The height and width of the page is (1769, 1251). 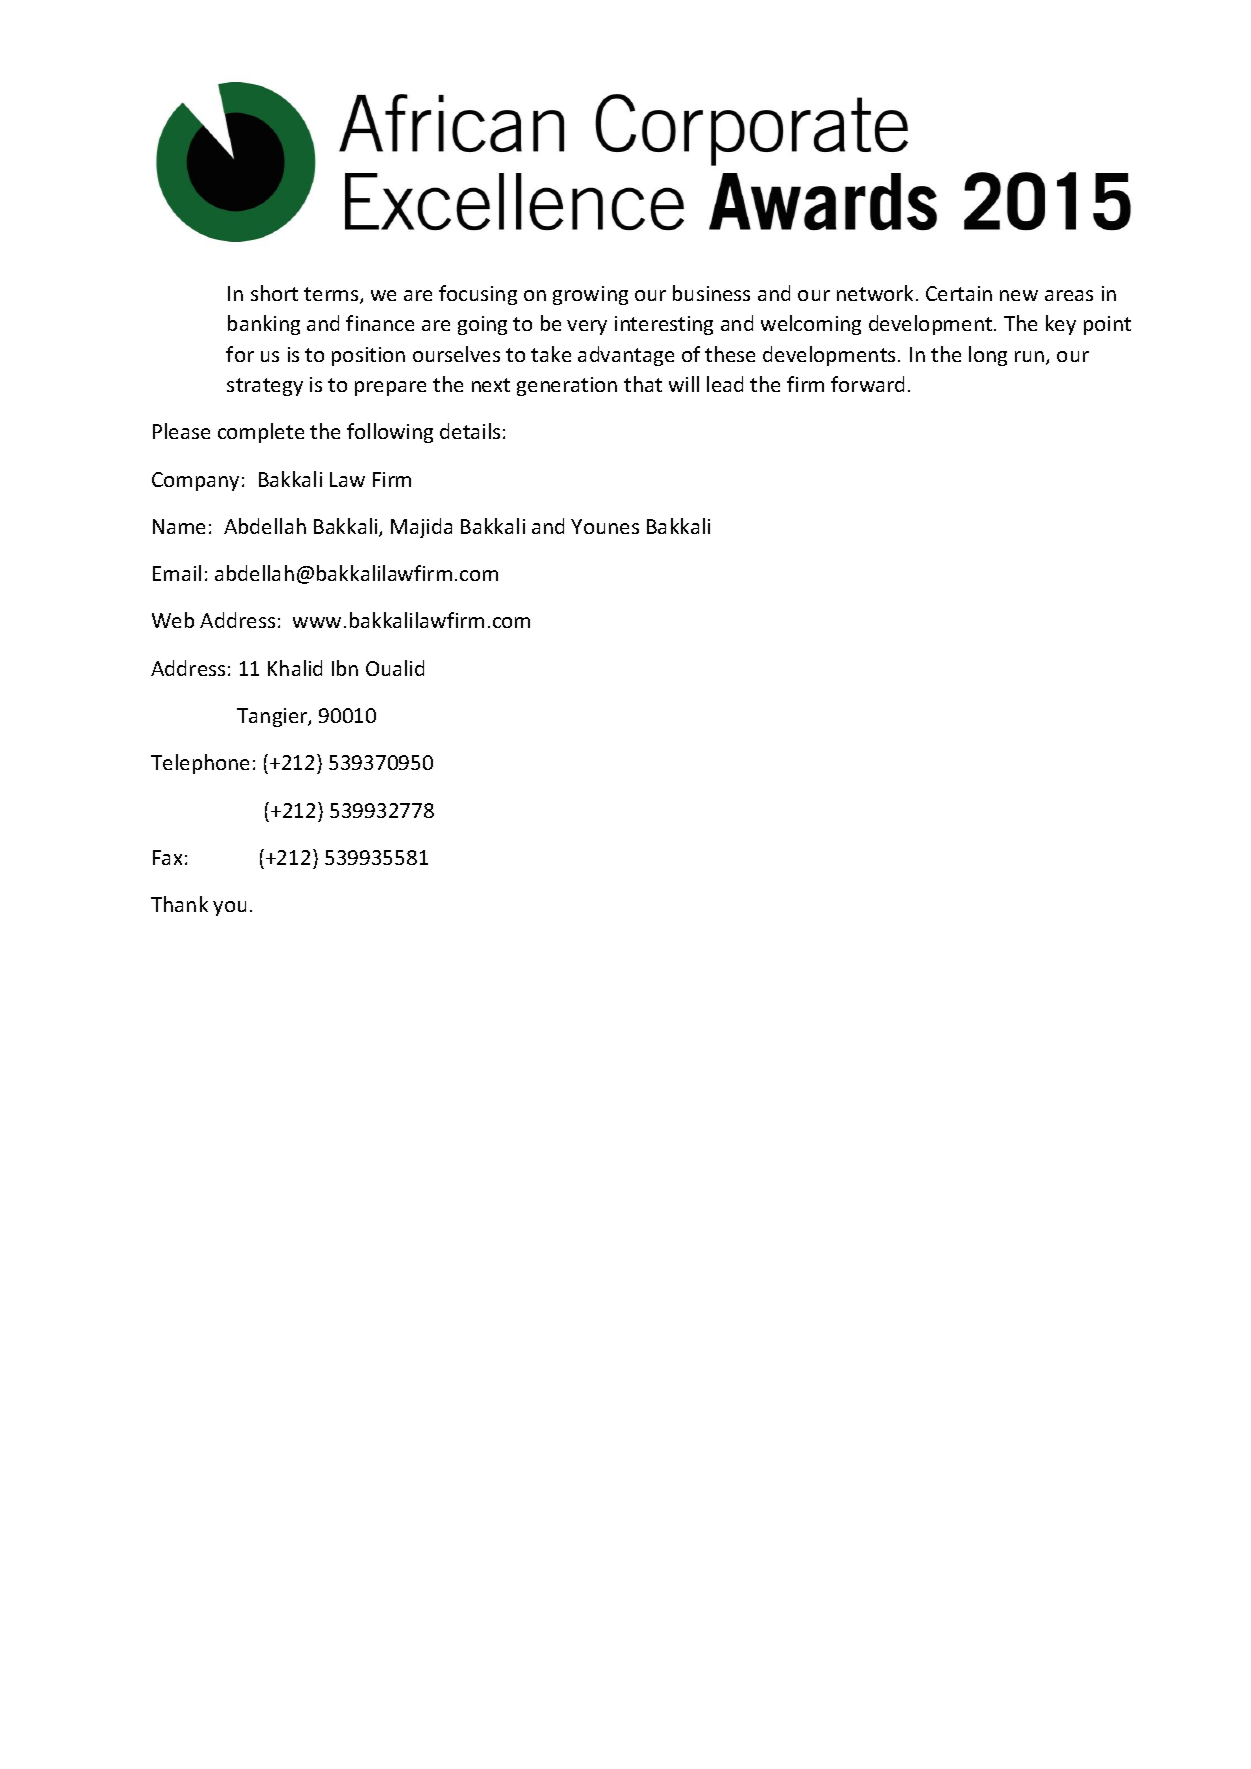 What do you see at coordinates (867, 384) in the page?
I see `forward` at bounding box center [867, 384].
